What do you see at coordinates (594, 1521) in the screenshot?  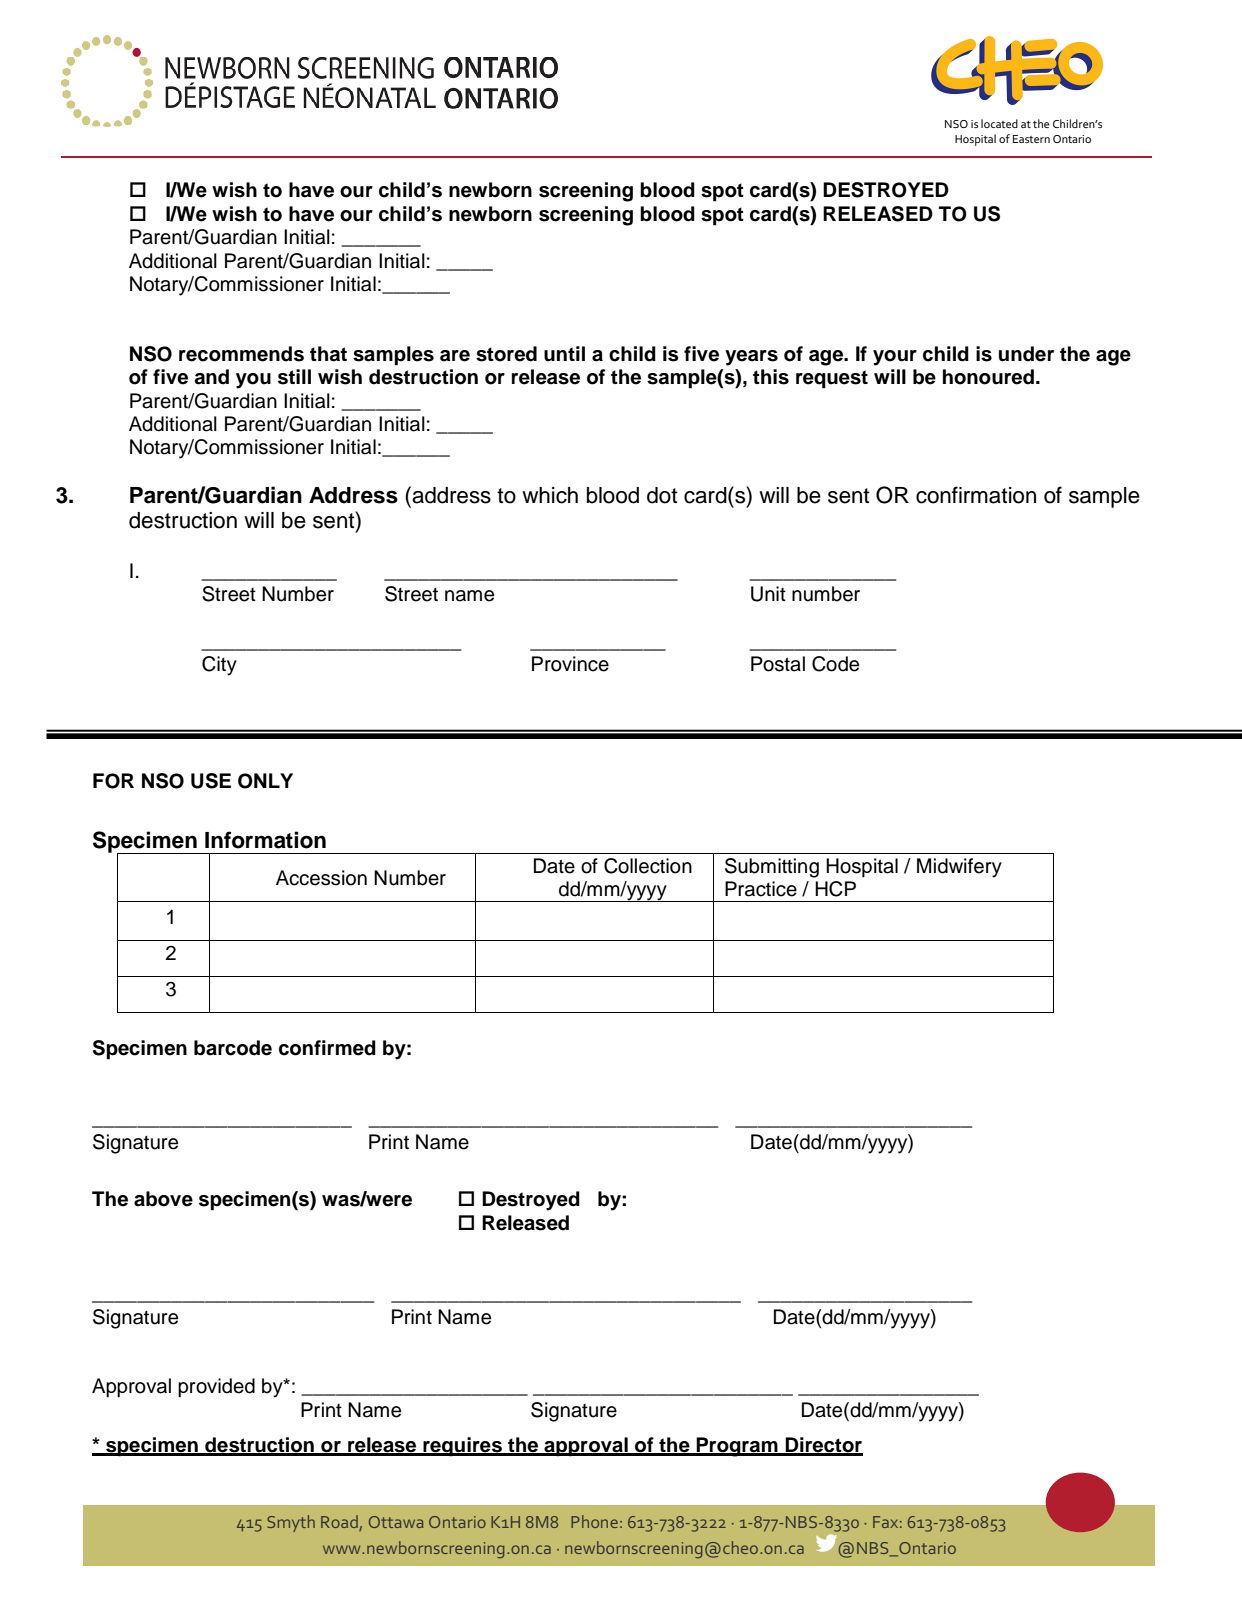 I see `Phone` at bounding box center [594, 1521].
